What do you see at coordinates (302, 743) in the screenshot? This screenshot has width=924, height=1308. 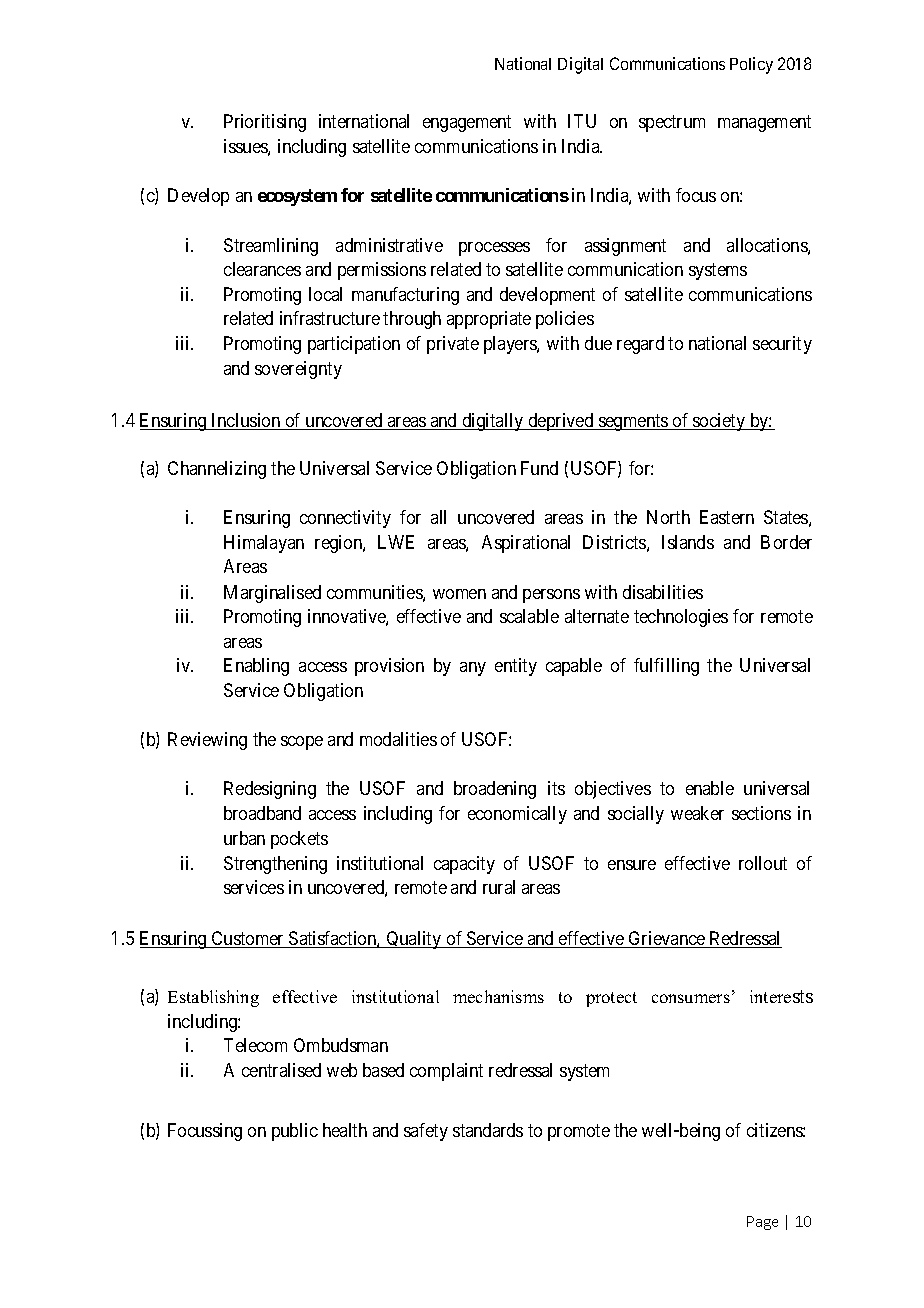 I see `scope` at bounding box center [302, 743].
